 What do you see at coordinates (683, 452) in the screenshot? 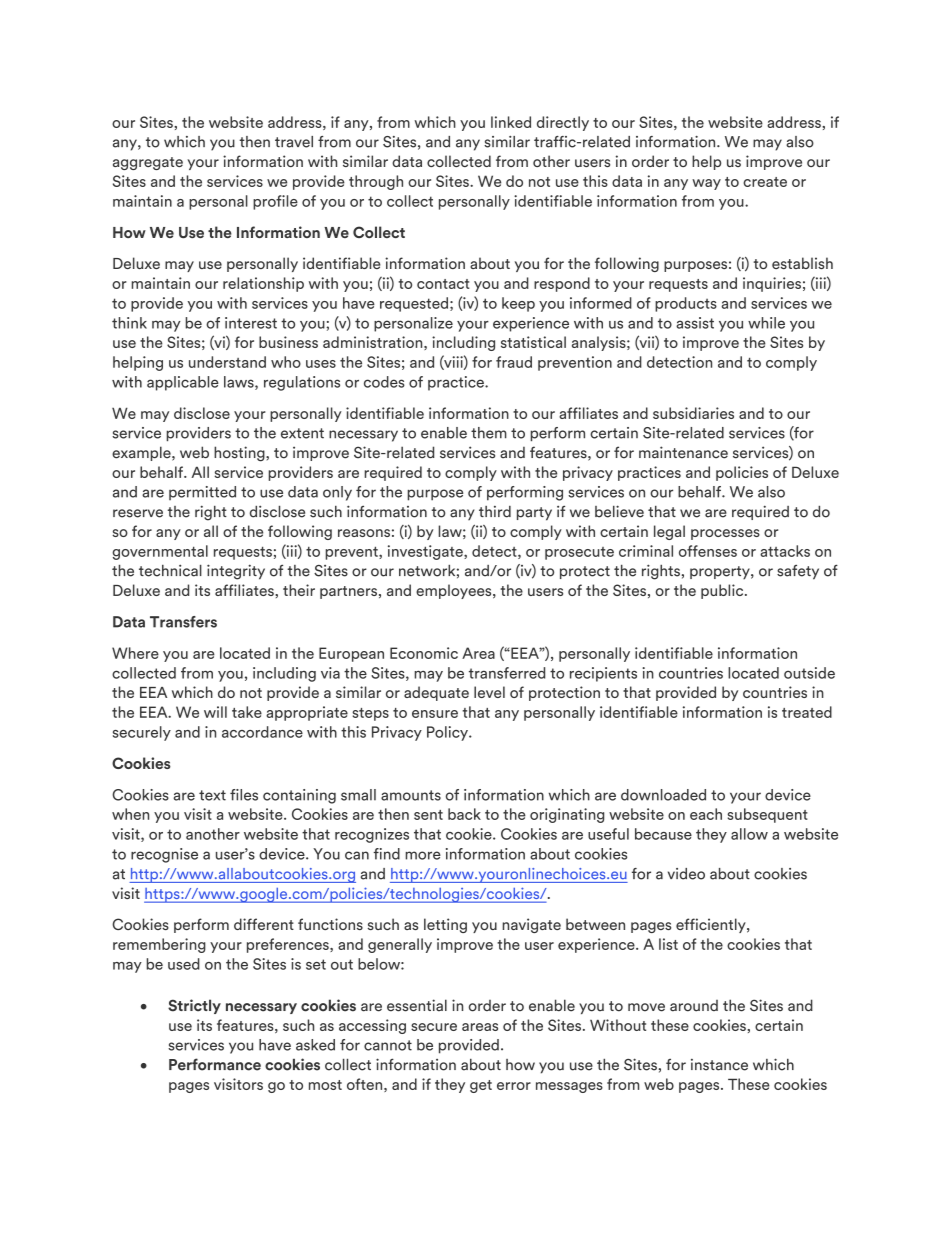
I see `maintenance` at bounding box center [683, 452].
